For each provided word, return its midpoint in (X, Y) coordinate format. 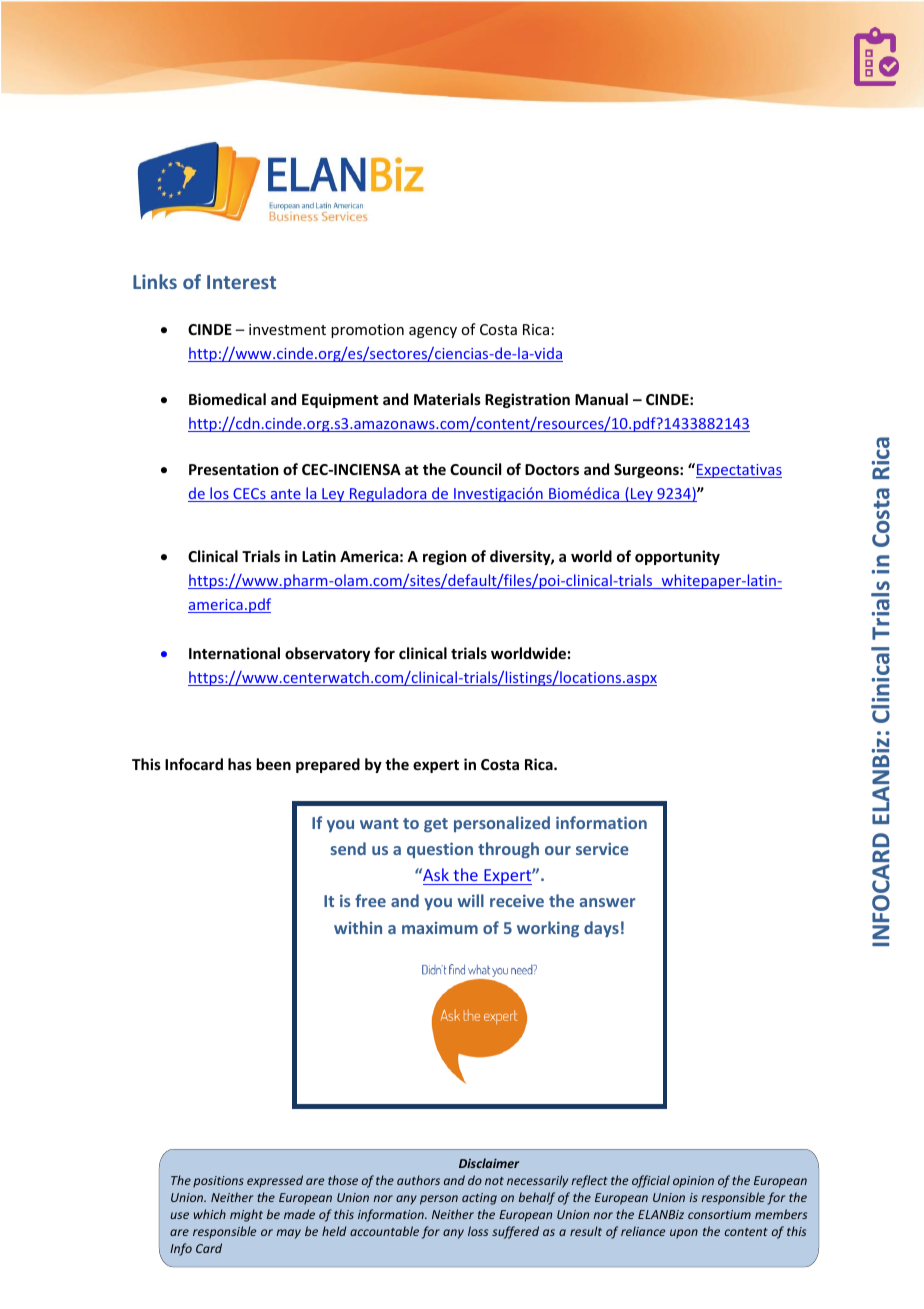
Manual (601, 399)
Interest (241, 282)
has (240, 764)
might (246, 1215)
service (602, 848)
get (436, 825)
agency (433, 332)
